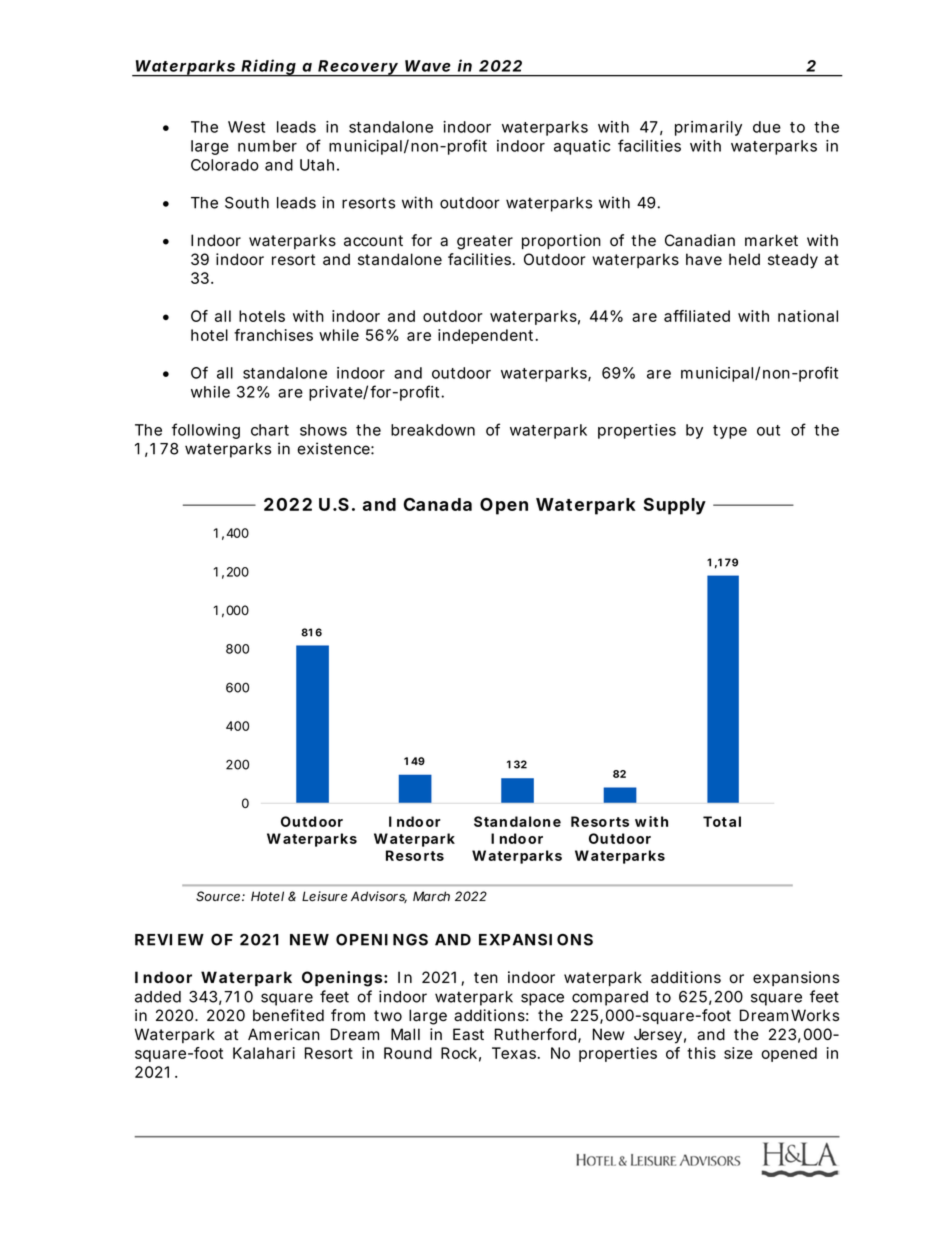 This screenshot has height=1233, width=952. I want to click on Source, so click(219, 896).
